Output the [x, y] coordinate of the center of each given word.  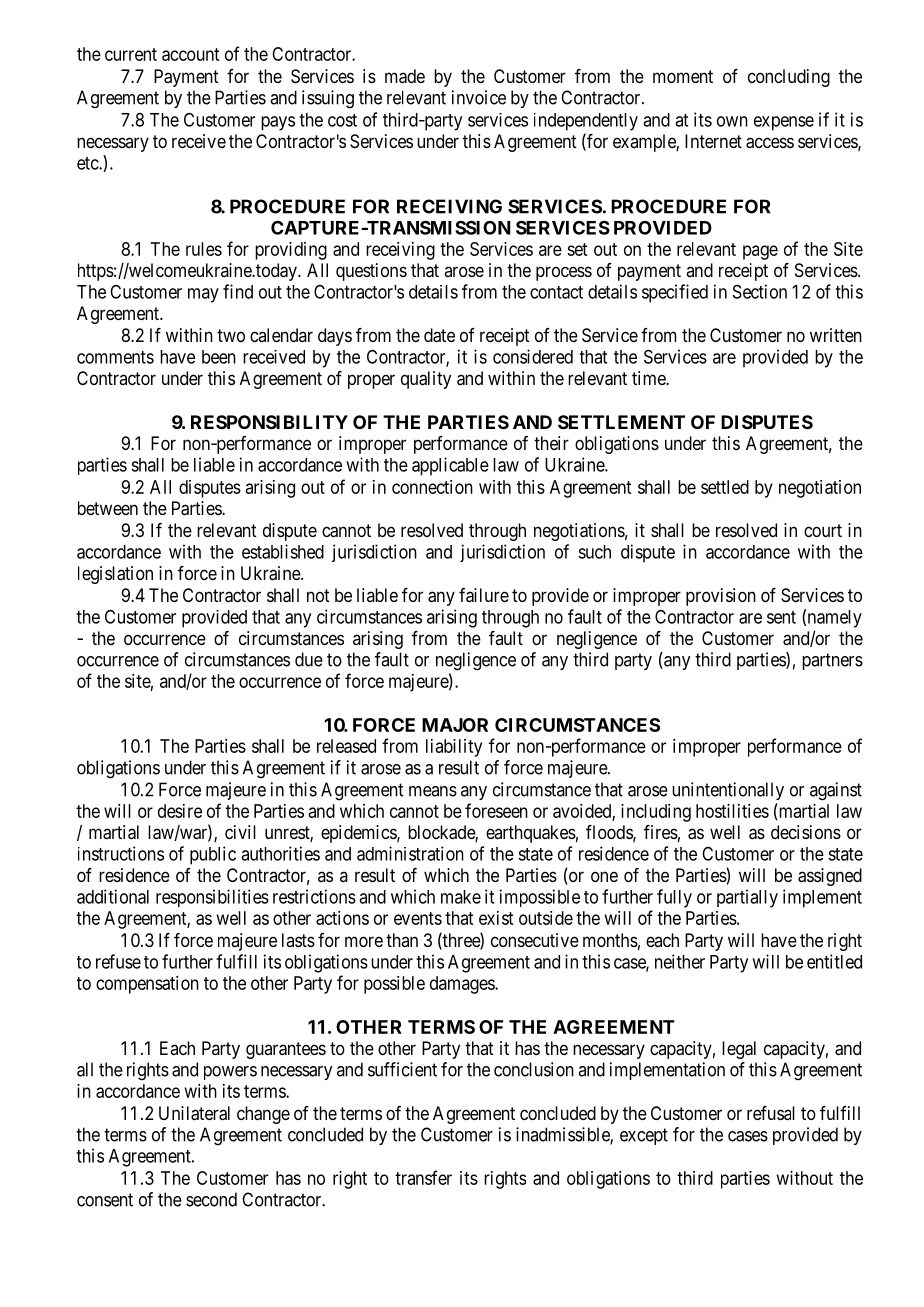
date [439, 335]
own [732, 121]
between [108, 508]
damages [463, 985]
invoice [479, 97]
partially [747, 898]
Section [760, 291]
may [203, 295]
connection [432, 487]
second [211, 1199]
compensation [147, 985]
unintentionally [728, 791]
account [190, 54]
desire [180, 811]
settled [725, 487]
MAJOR [455, 725]
